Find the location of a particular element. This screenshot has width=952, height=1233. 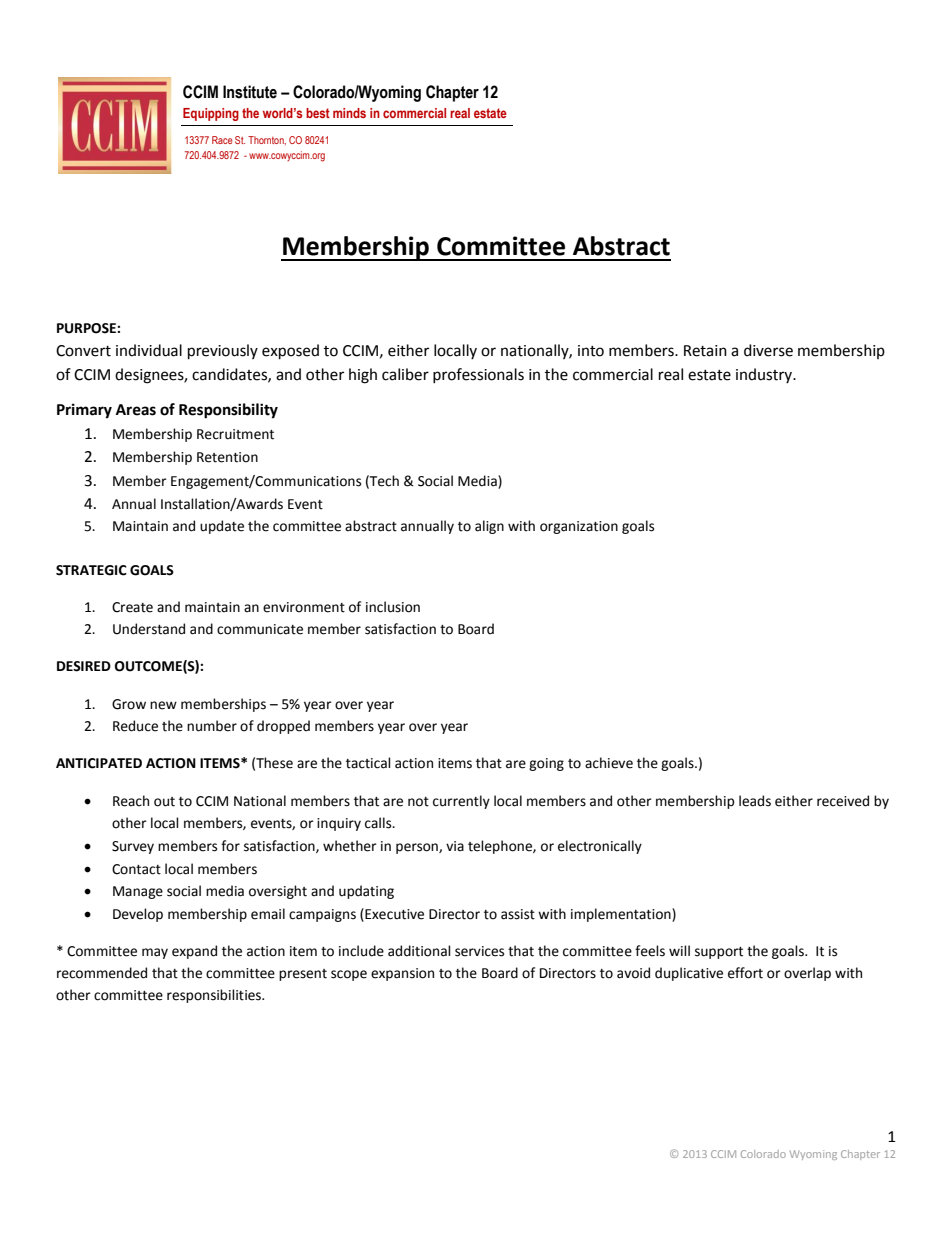

minds is located at coordinates (349, 113).
